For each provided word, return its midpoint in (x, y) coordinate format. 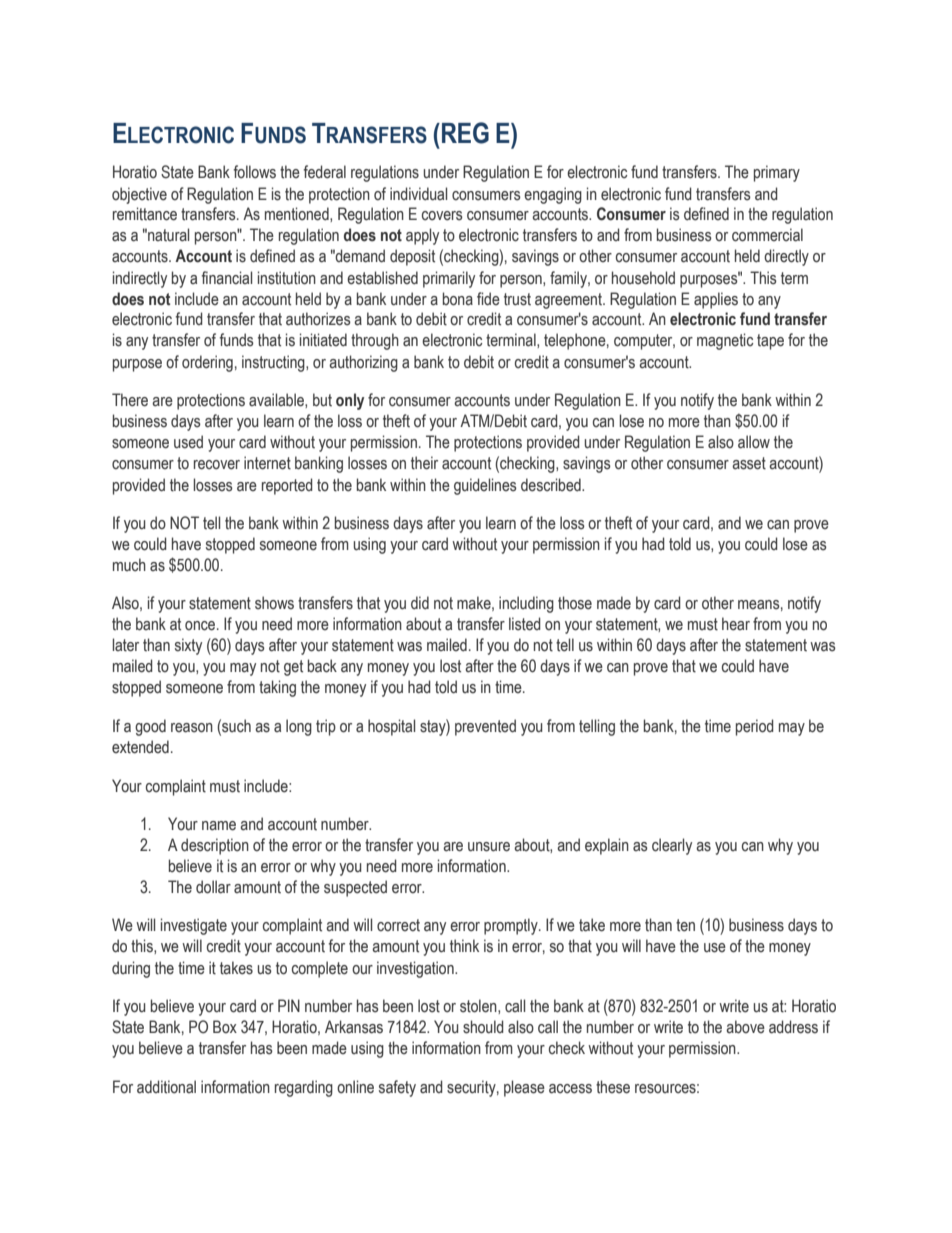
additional (166, 1087)
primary (777, 173)
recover (217, 465)
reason (192, 728)
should (483, 1027)
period (755, 727)
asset (749, 463)
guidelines (485, 486)
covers (442, 216)
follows (255, 172)
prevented (485, 727)
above (745, 1027)
